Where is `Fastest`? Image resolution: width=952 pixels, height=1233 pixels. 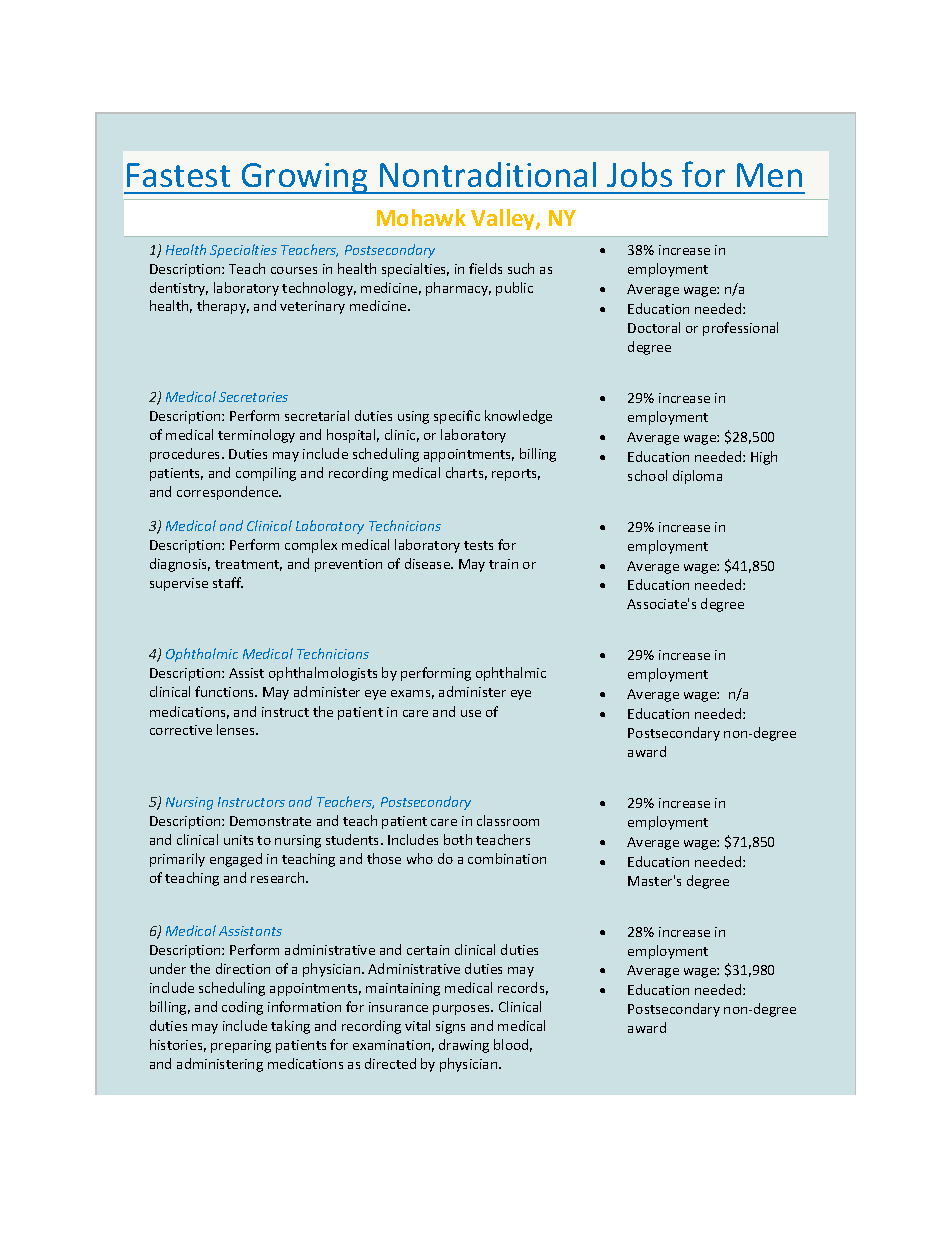 Fastest is located at coordinates (178, 175).
